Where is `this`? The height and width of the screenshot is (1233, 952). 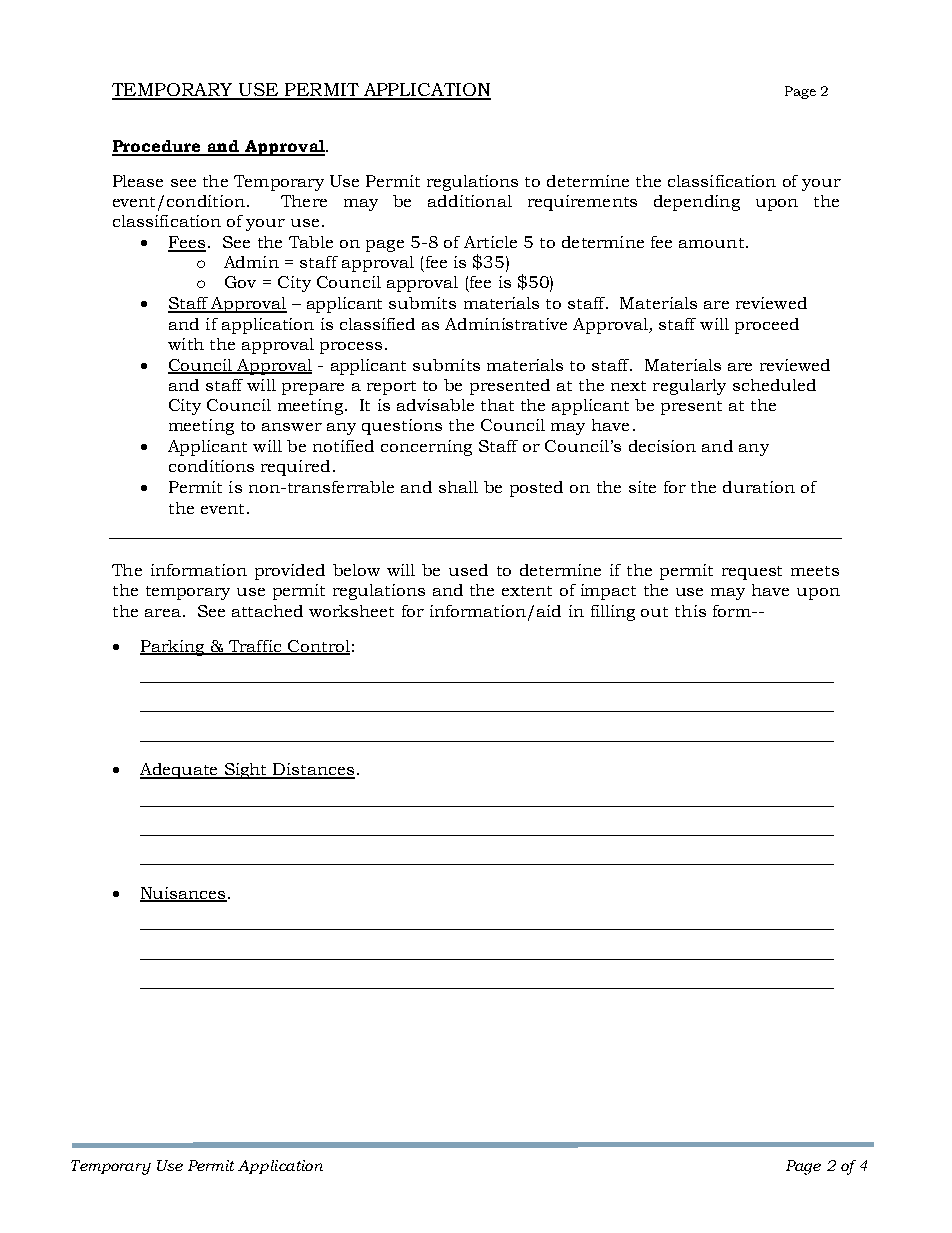 this is located at coordinates (690, 611).
